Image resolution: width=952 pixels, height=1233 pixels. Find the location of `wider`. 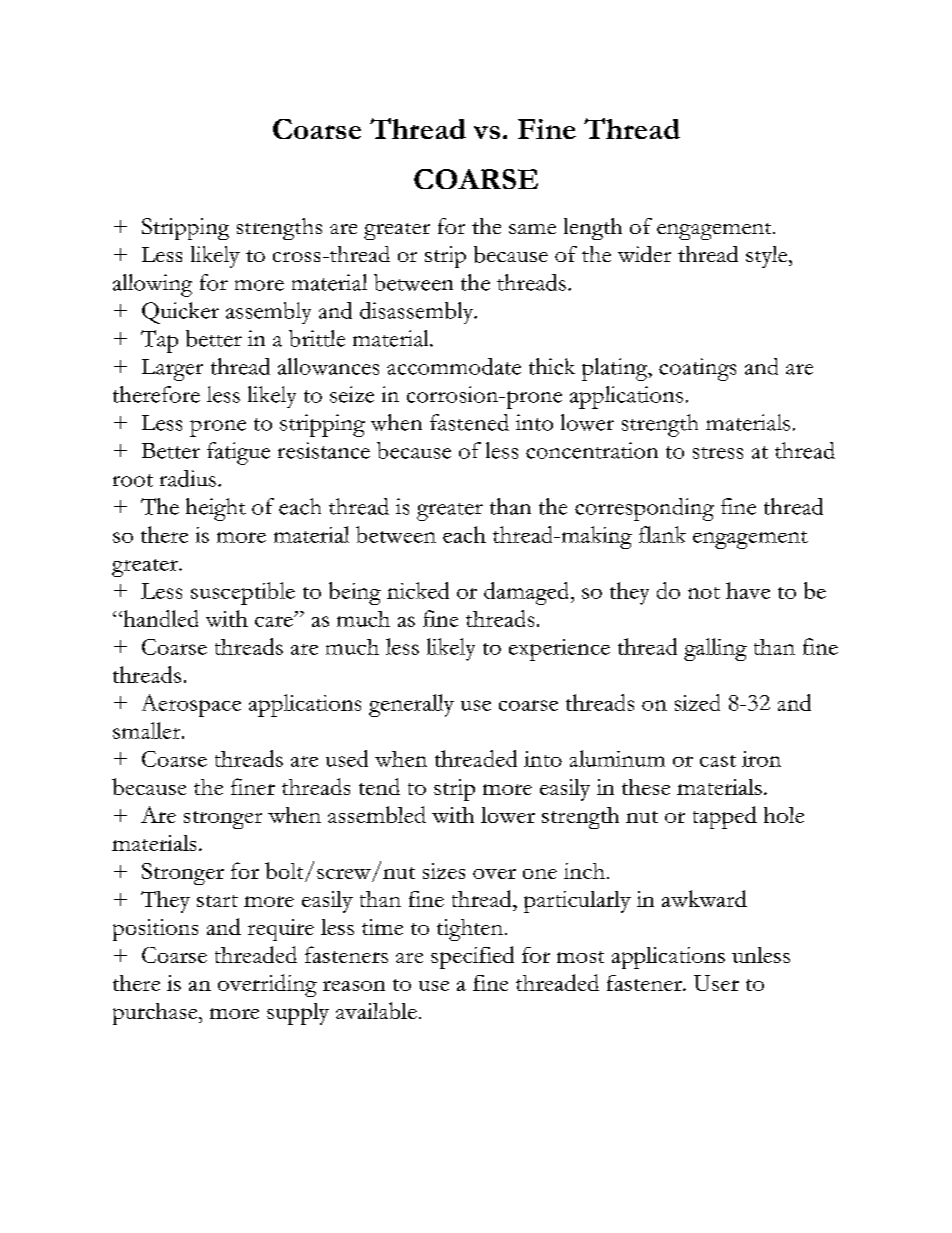

wider is located at coordinates (644, 254).
